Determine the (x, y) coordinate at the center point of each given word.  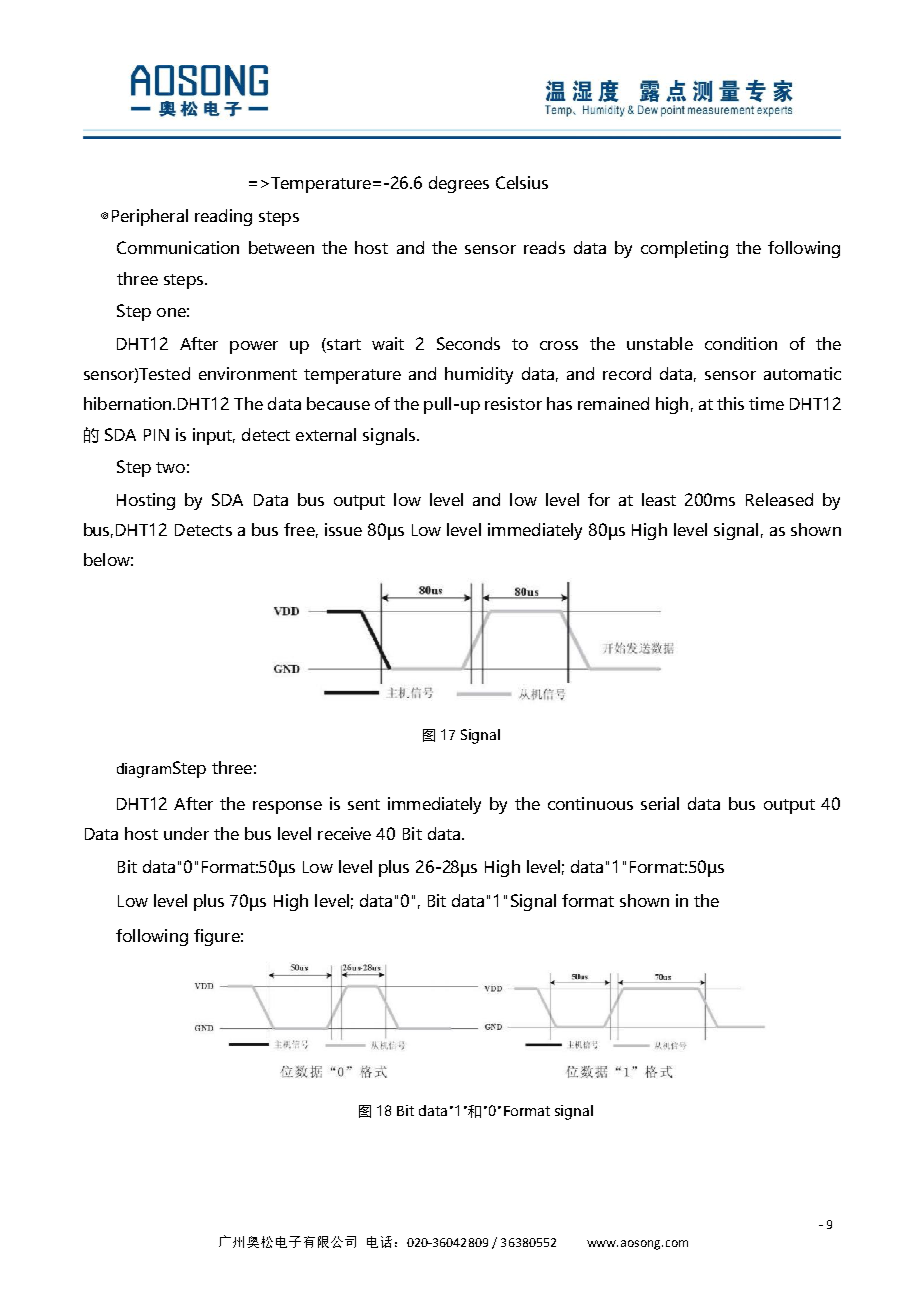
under (186, 833)
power (254, 347)
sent (364, 804)
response (287, 807)
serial (660, 803)
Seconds (468, 343)
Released (779, 499)
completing (684, 249)
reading (223, 217)
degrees (459, 184)
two (170, 467)
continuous (590, 803)
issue (343, 529)
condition (741, 343)
